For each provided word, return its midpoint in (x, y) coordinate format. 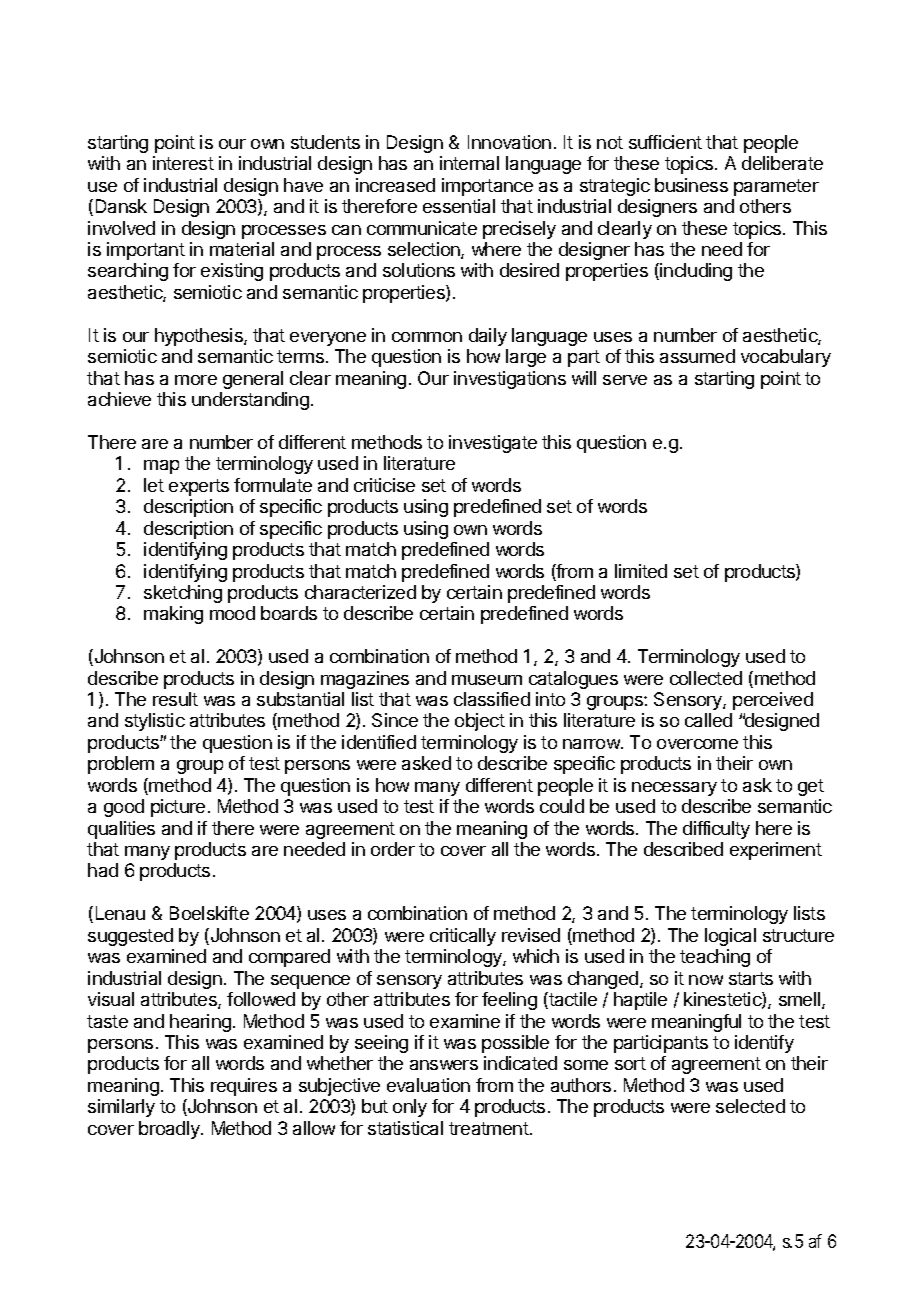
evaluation (428, 1085)
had (103, 870)
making (173, 615)
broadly (170, 1130)
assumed (697, 356)
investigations (510, 380)
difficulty (716, 830)
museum (487, 680)
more (196, 380)
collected (706, 678)
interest (183, 163)
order (393, 849)
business (691, 185)
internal (469, 163)
